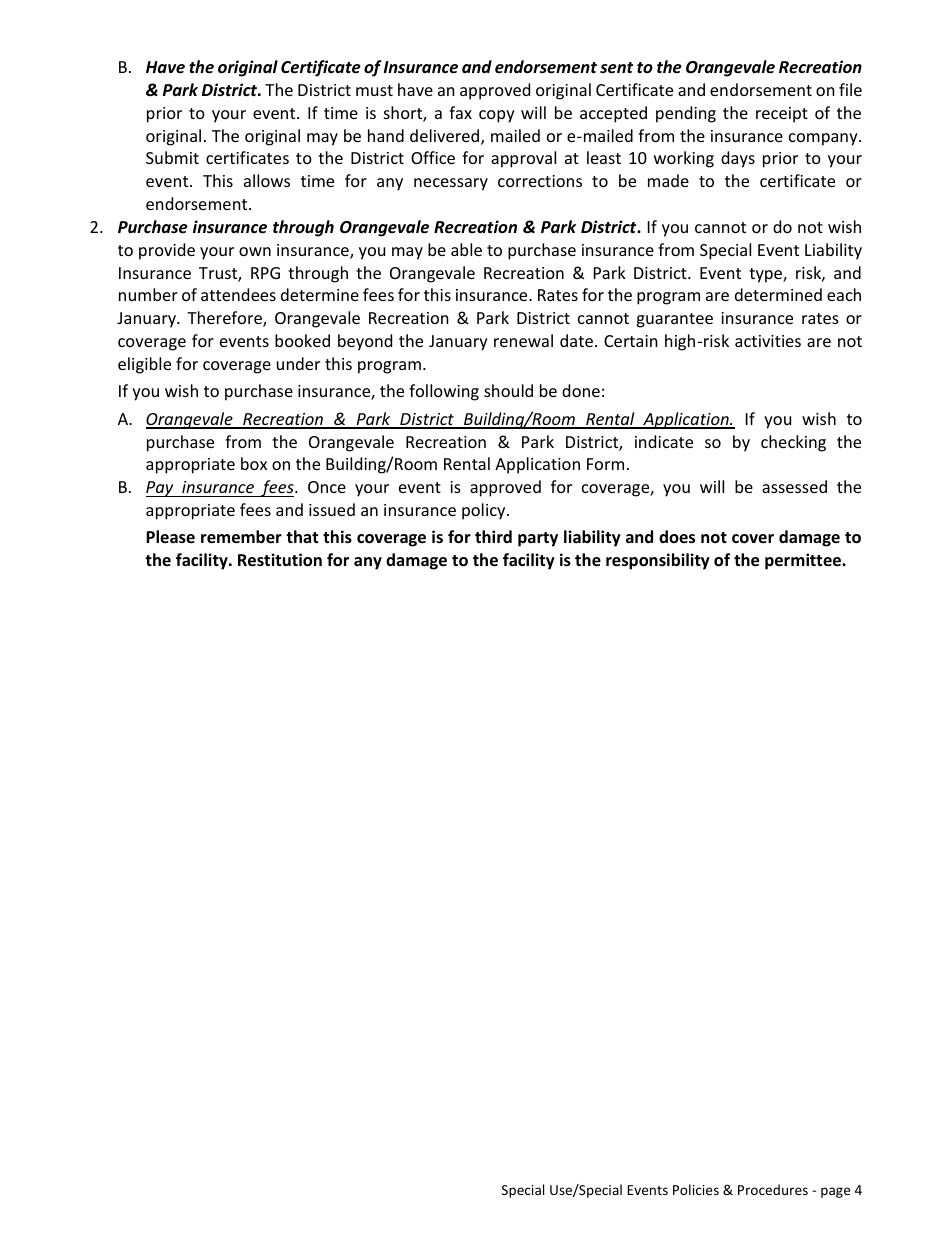  I want to click on party, so click(538, 539).
